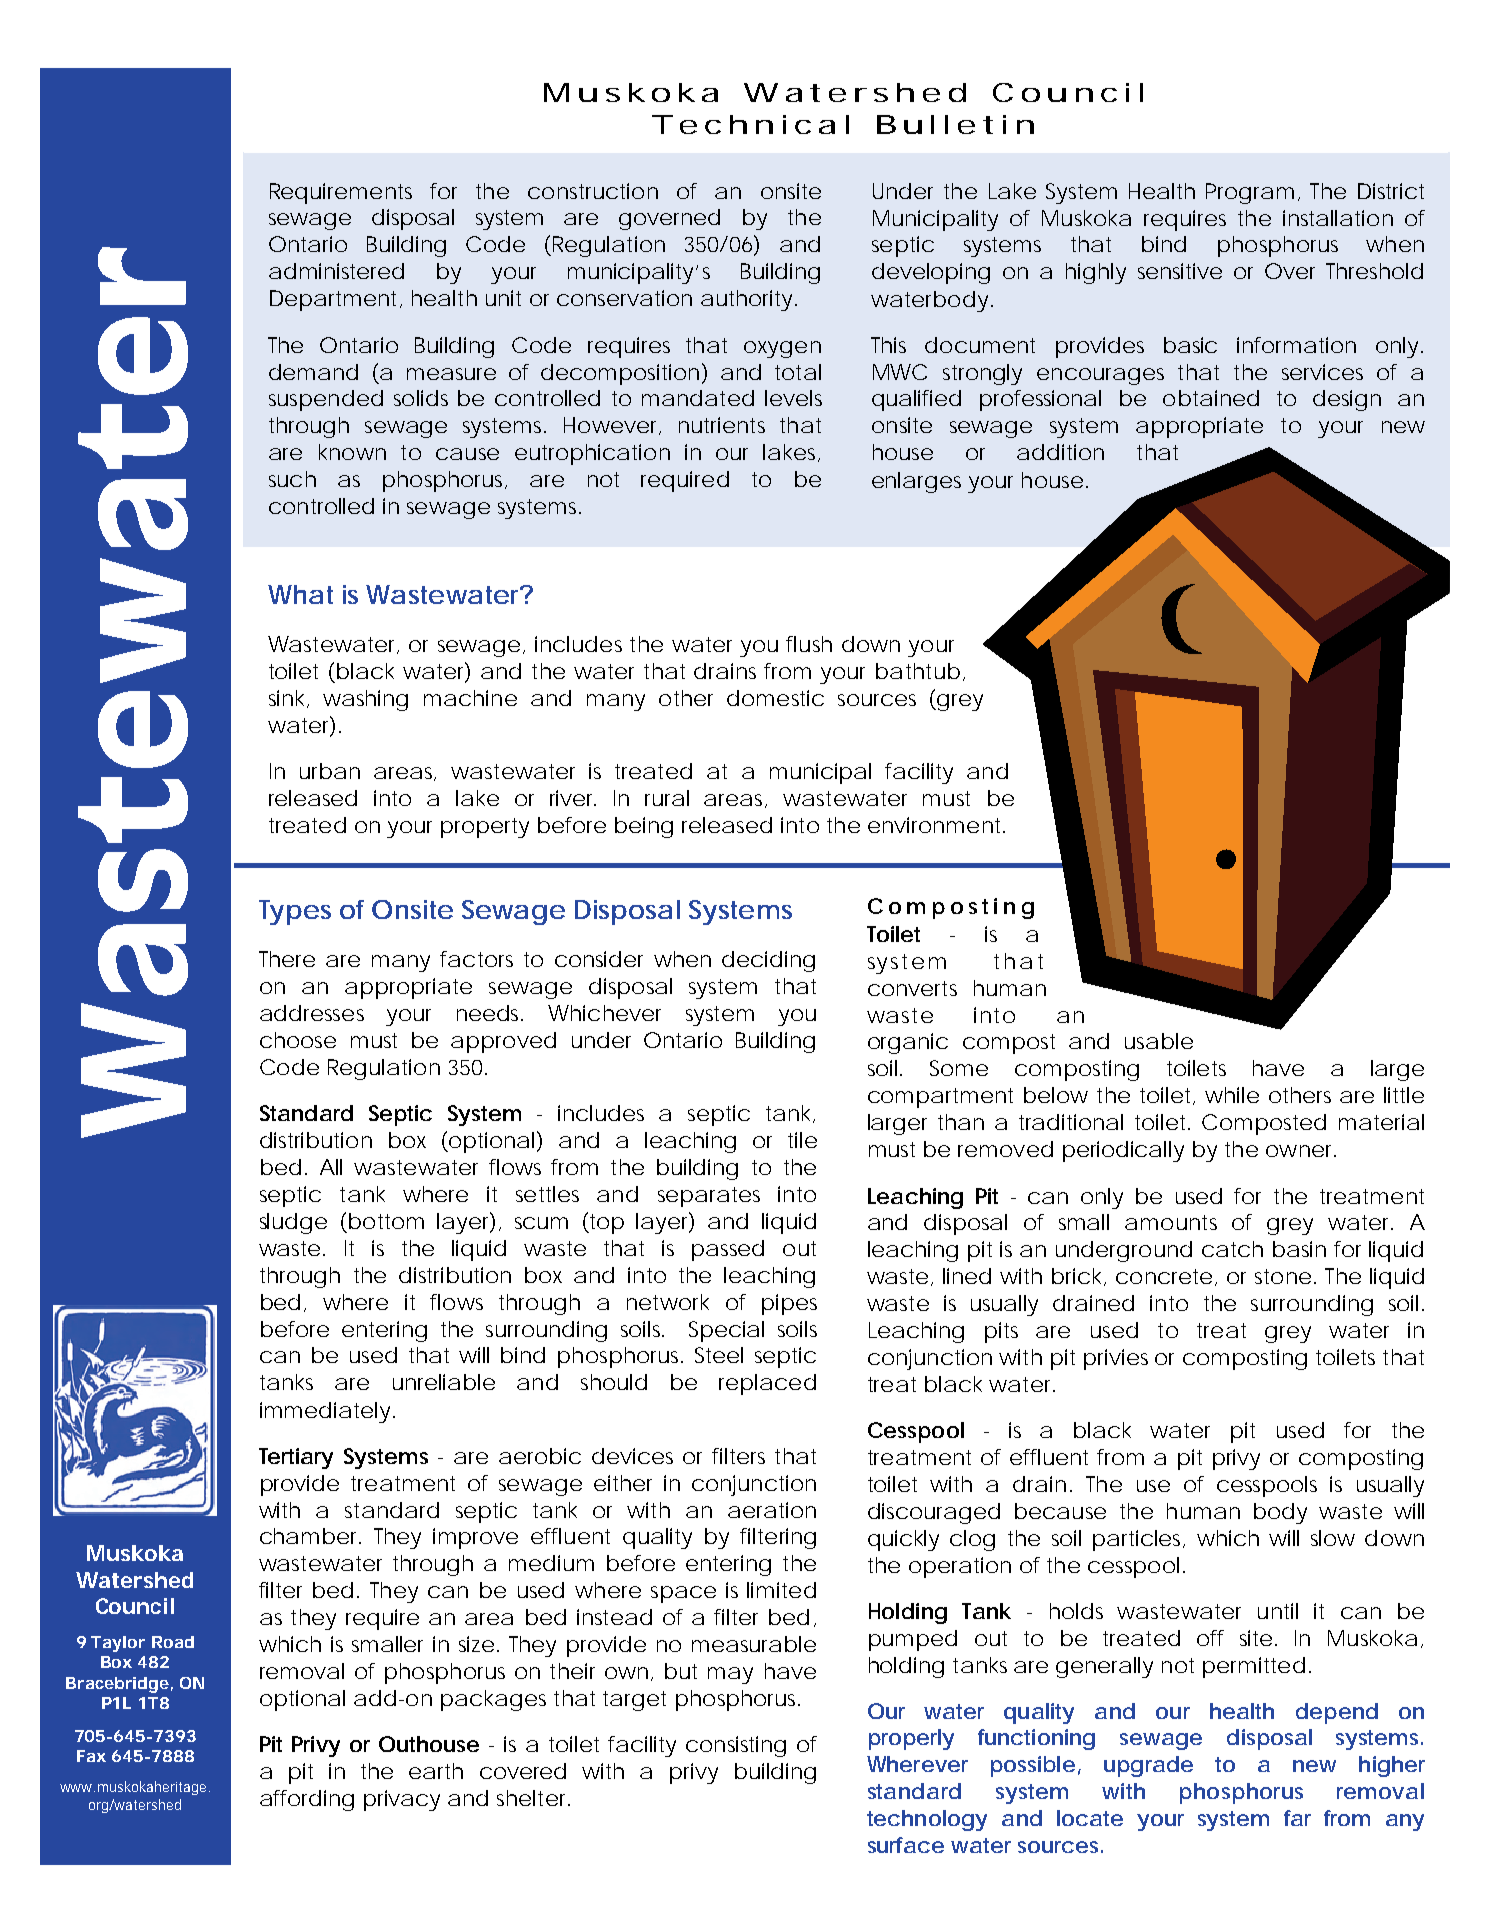 The height and width of the screenshot is (1931, 1492). Describe the element at coordinates (307, 1800) in the screenshot. I see `affording` at that location.
